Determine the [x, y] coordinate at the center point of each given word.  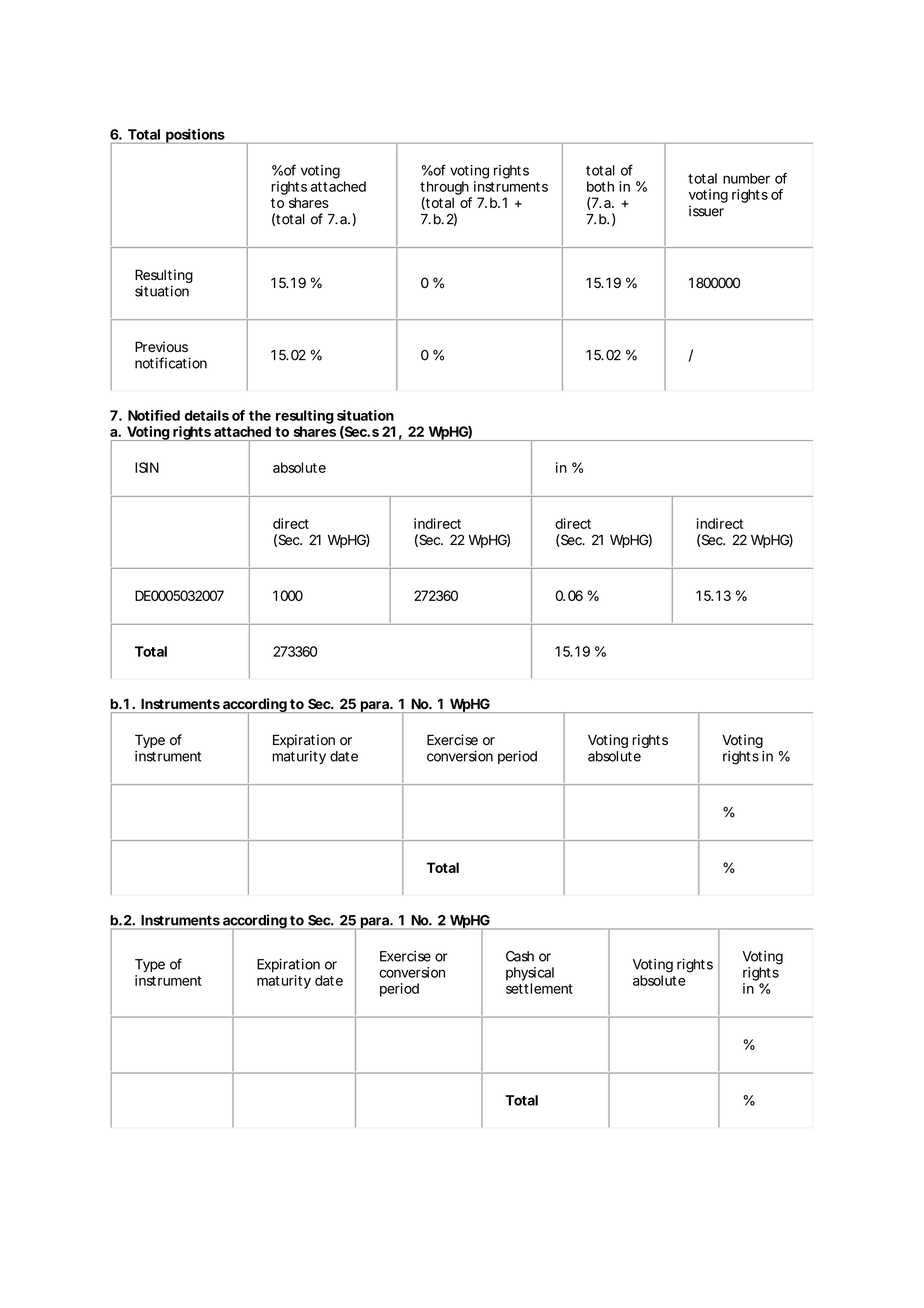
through [444, 188]
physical [530, 974]
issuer [706, 211]
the [260, 415]
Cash [520, 956]
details [207, 415]
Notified [154, 415]
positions [195, 136]
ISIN [147, 467]
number [746, 178]
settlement [539, 988]
